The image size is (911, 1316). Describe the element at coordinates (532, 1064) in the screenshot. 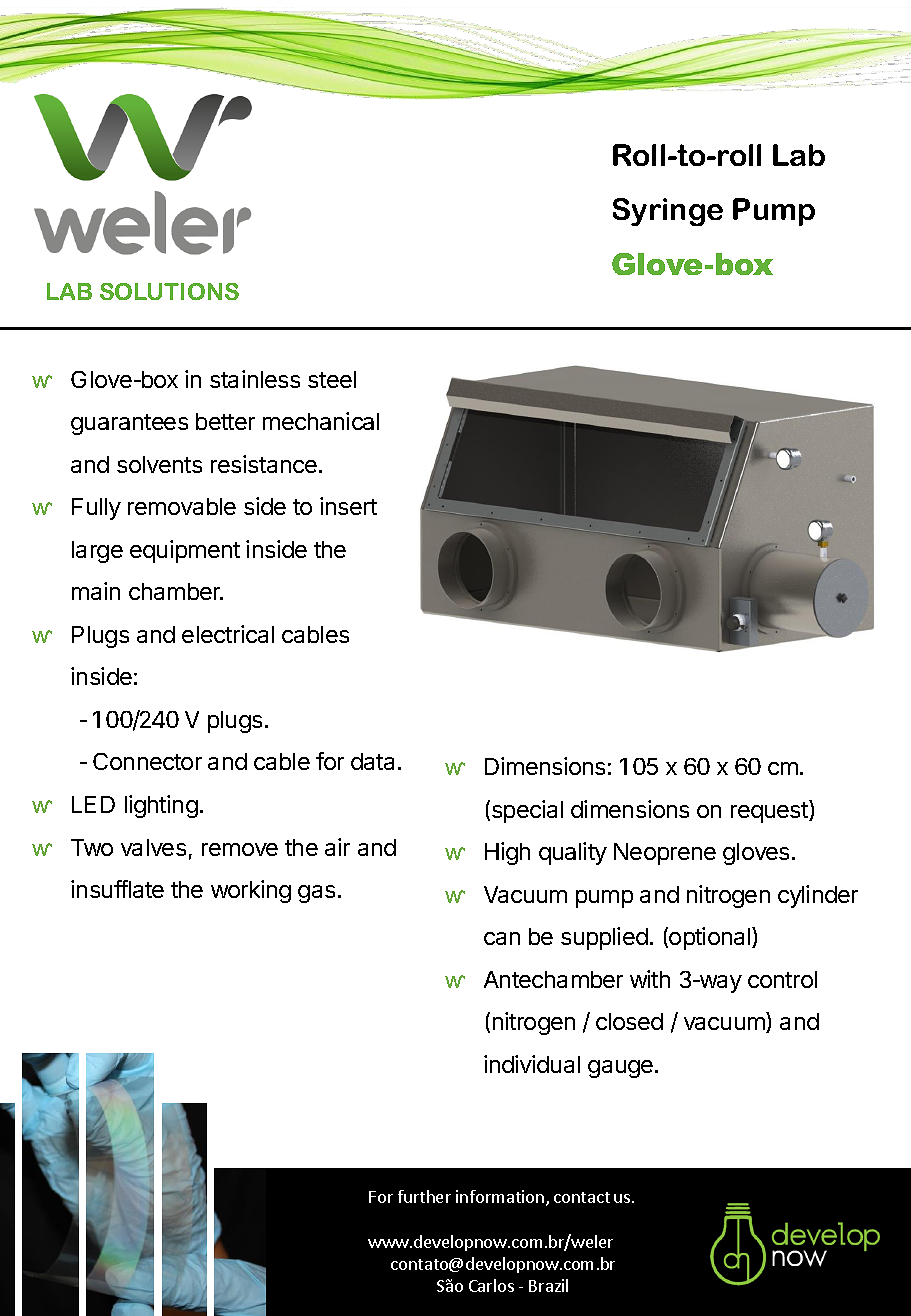

I see `individual` at that location.
